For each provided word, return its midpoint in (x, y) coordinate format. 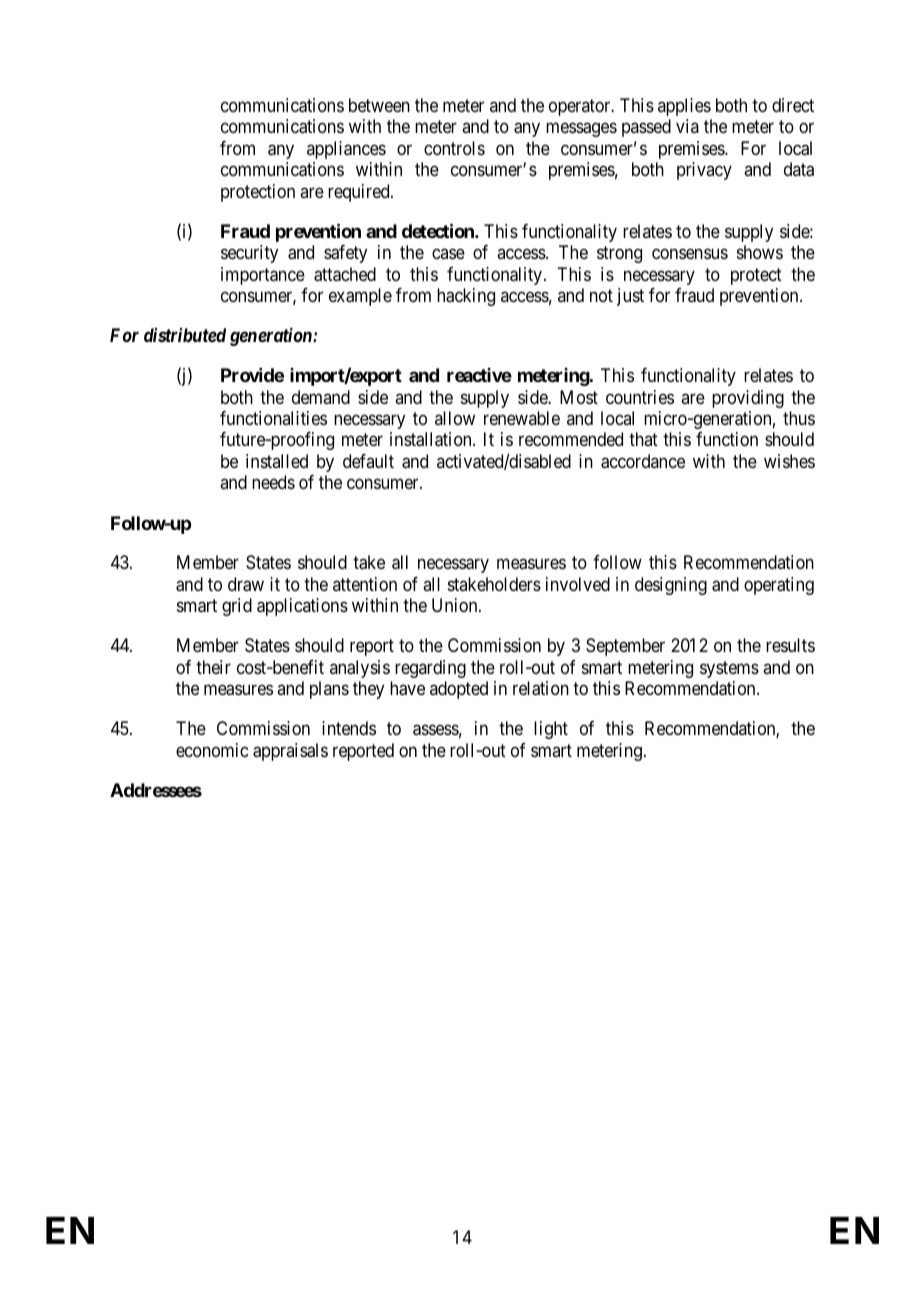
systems (729, 669)
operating (779, 586)
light (551, 730)
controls (454, 148)
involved (578, 584)
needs (273, 482)
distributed (185, 335)
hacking (466, 297)
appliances (346, 150)
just (630, 297)
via (687, 126)
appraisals (290, 752)
